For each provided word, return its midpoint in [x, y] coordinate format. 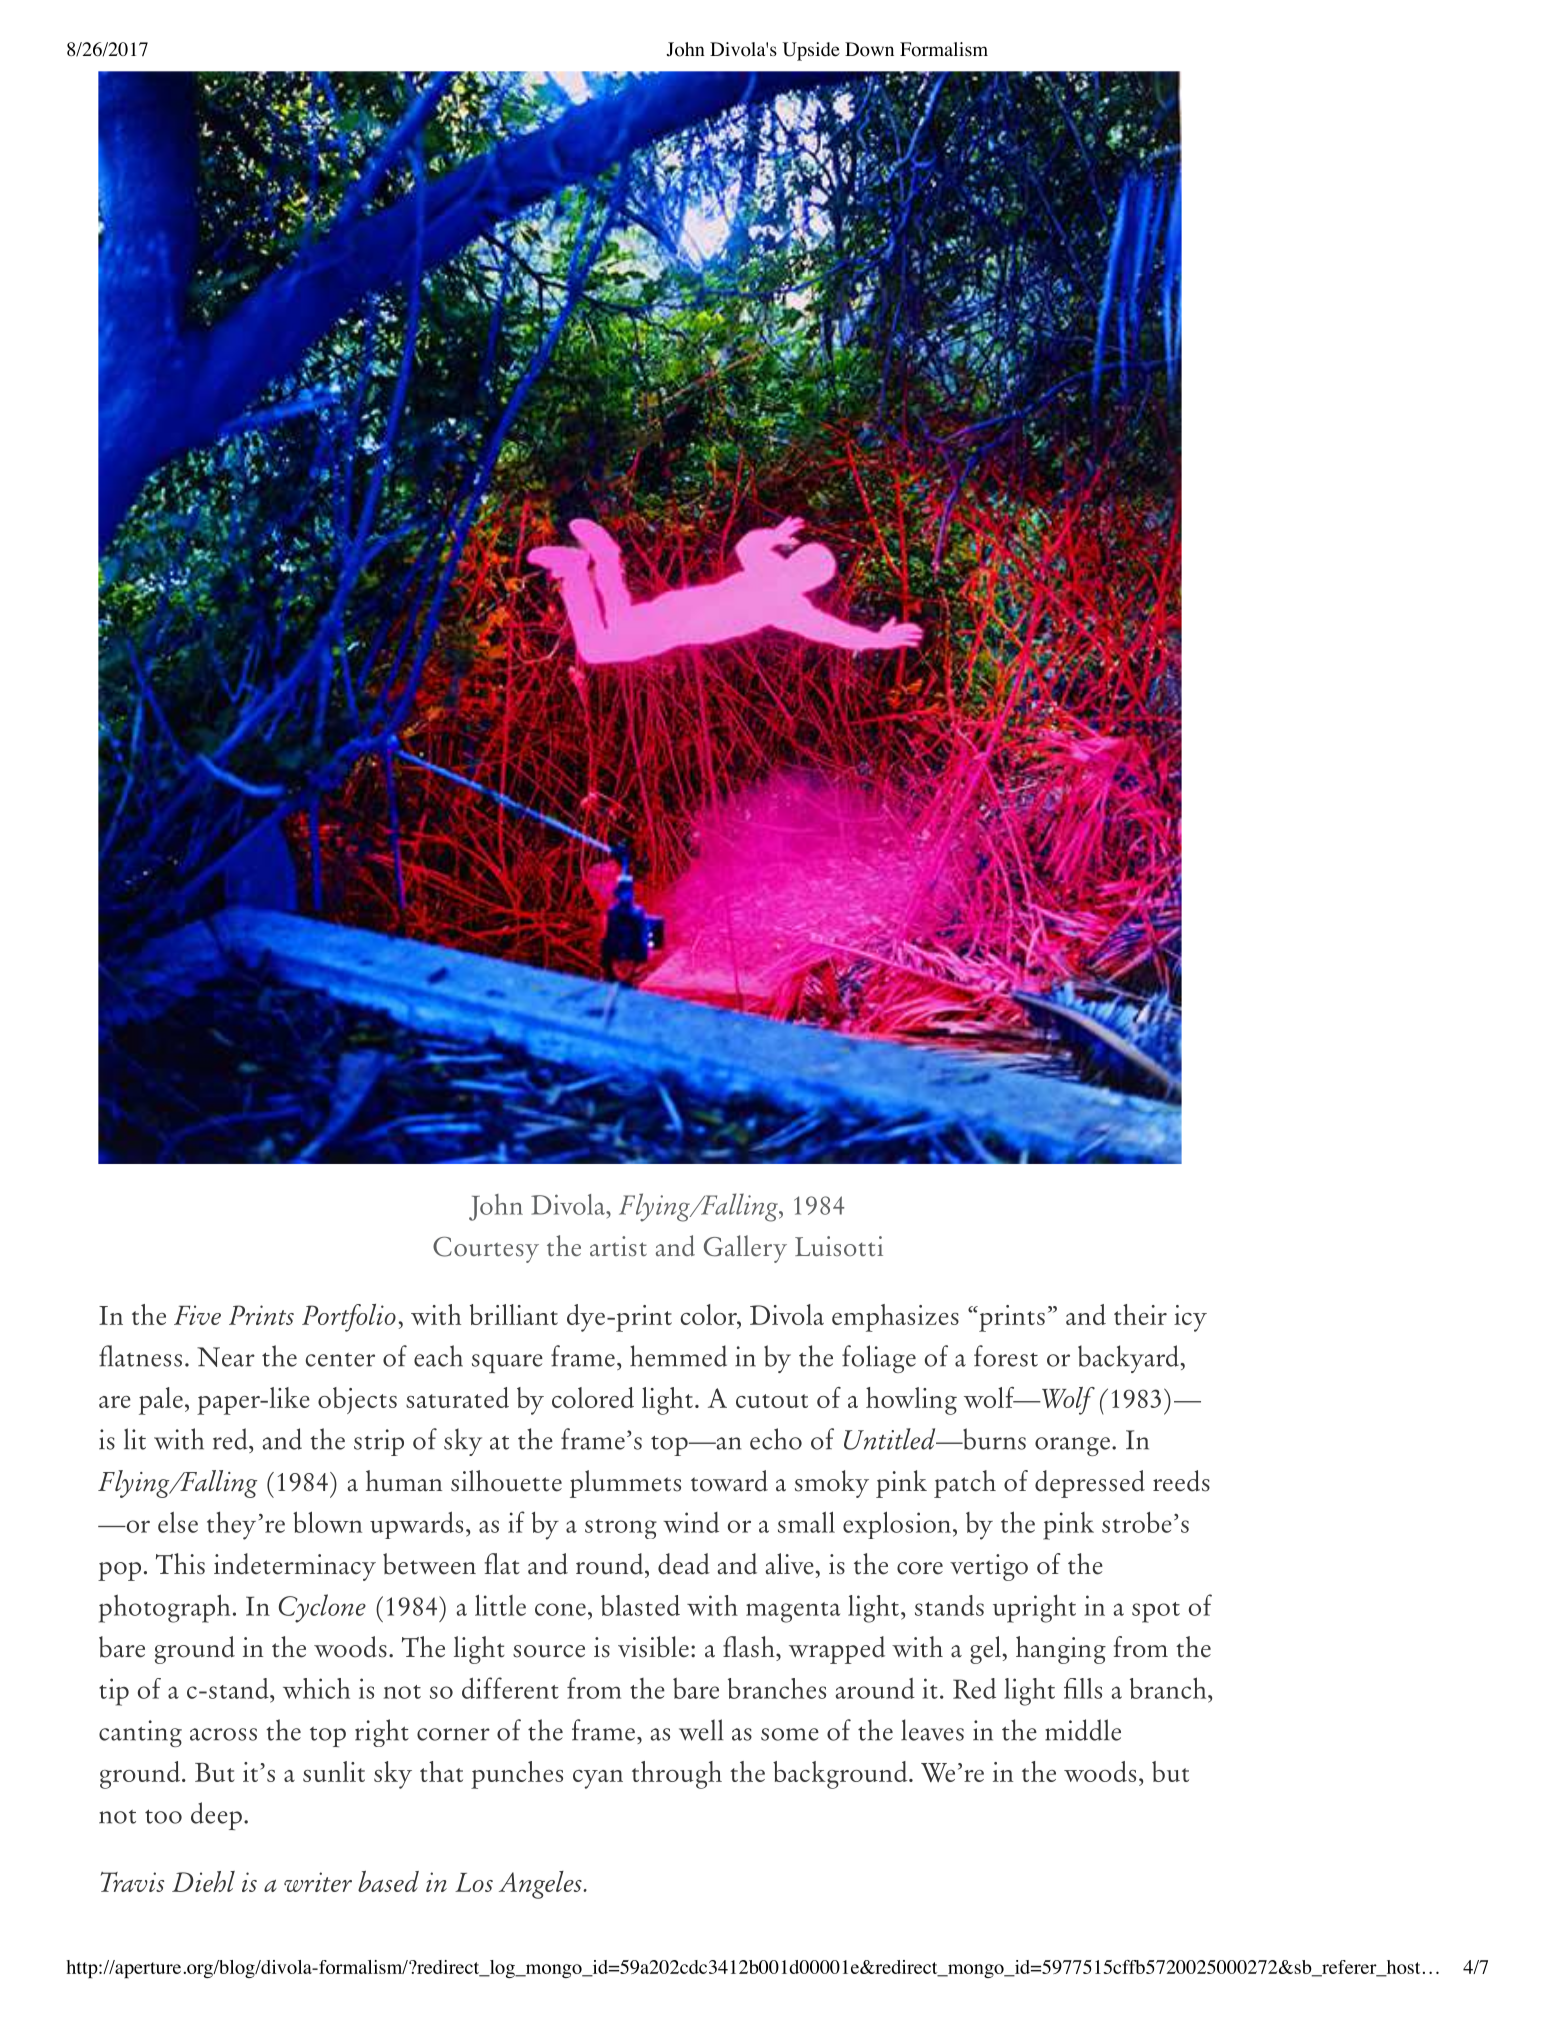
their [1140, 1314]
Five [197, 1315]
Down [869, 49]
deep [216, 1816]
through [677, 1775]
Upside [811, 51]
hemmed [678, 1356]
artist [618, 1246]
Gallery [745, 1249]
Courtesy [486, 1250]
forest [1006, 1356]
